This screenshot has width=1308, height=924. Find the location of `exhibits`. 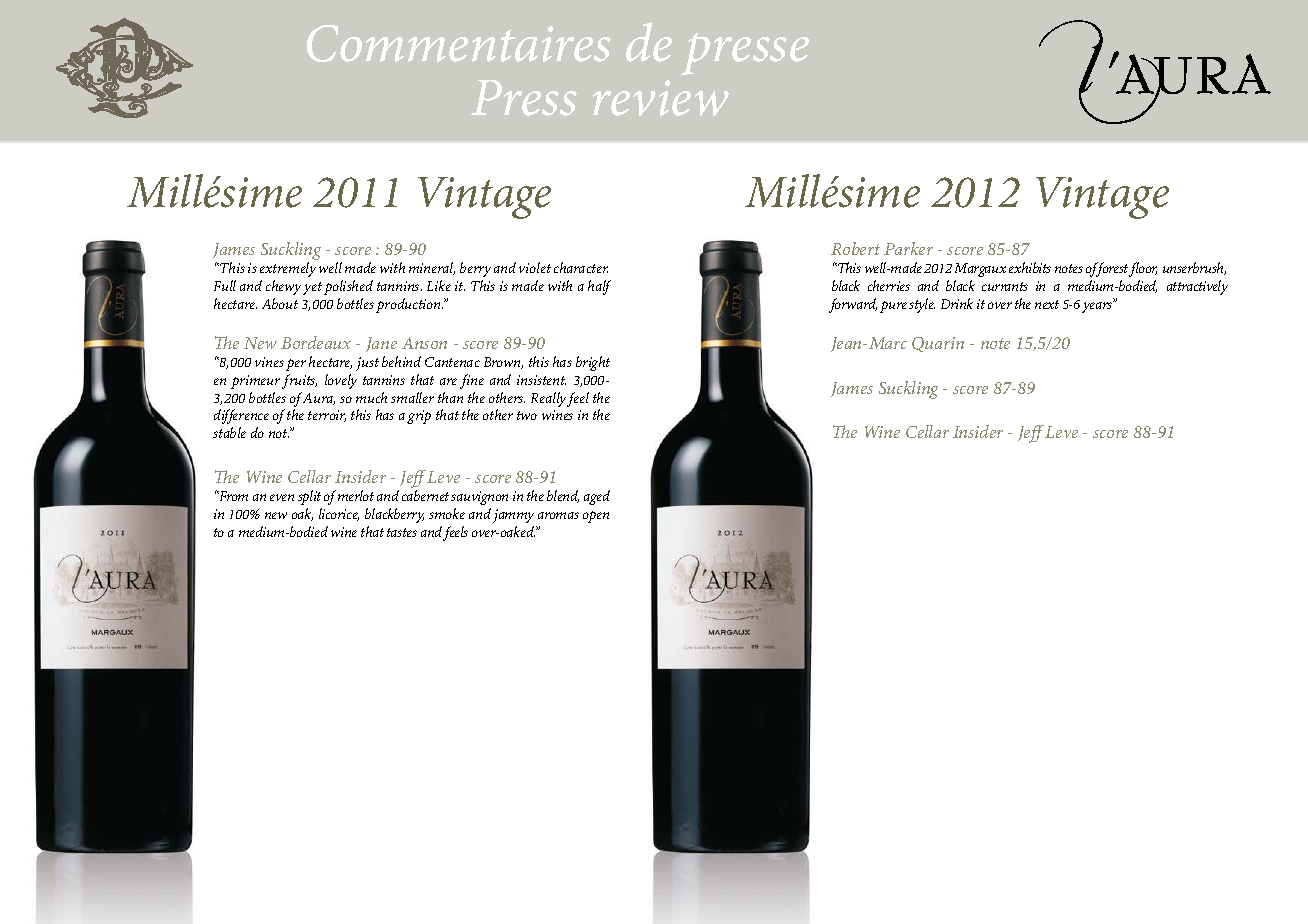

exhibits is located at coordinates (1030, 267).
